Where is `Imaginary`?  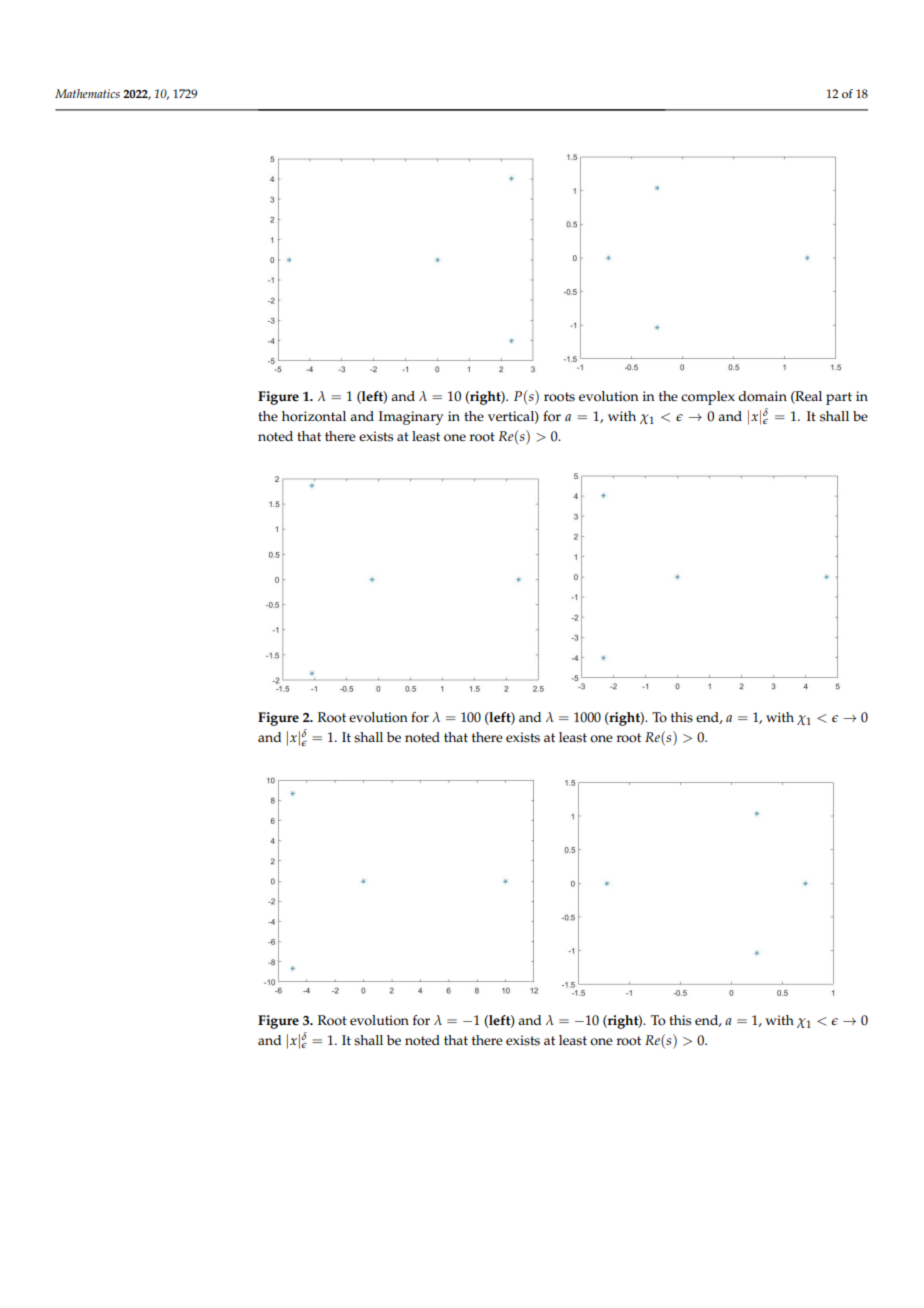
Imaginary is located at coordinates (411, 418).
